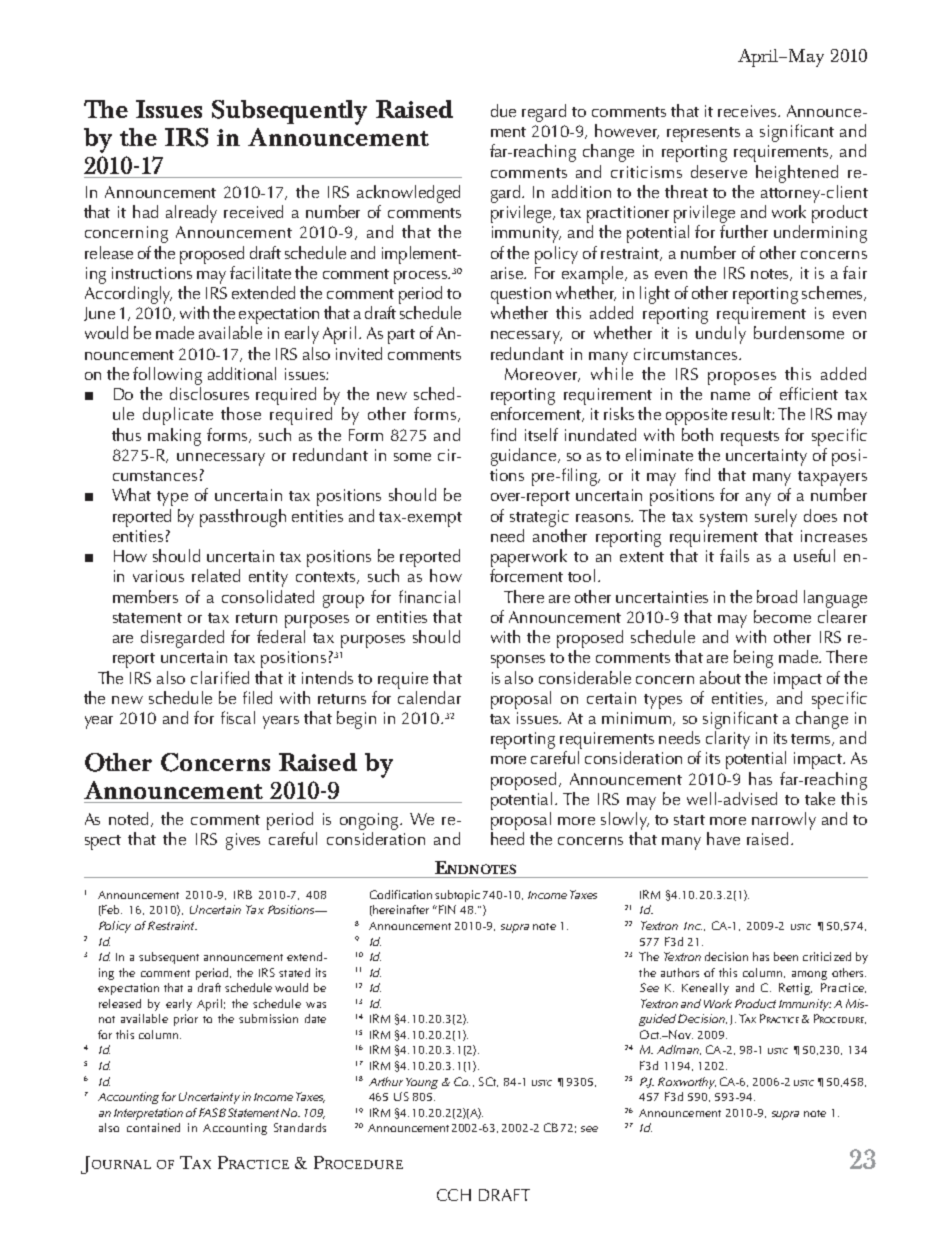 The height and width of the image is (1233, 952). Describe the element at coordinates (153, 1127) in the image. I see `contained` at that location.
